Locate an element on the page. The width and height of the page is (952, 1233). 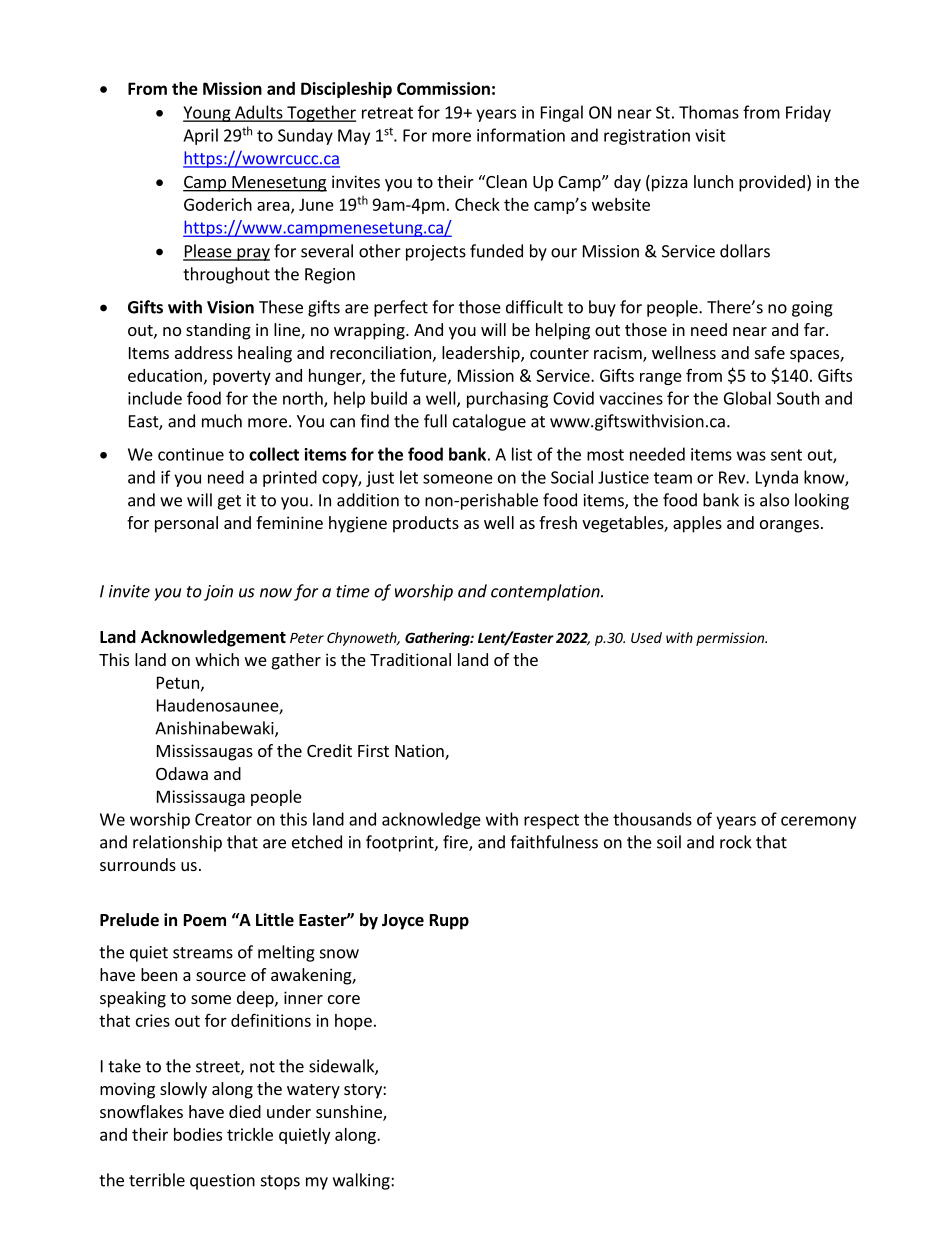
Global is located at coordinates (747, 398).
